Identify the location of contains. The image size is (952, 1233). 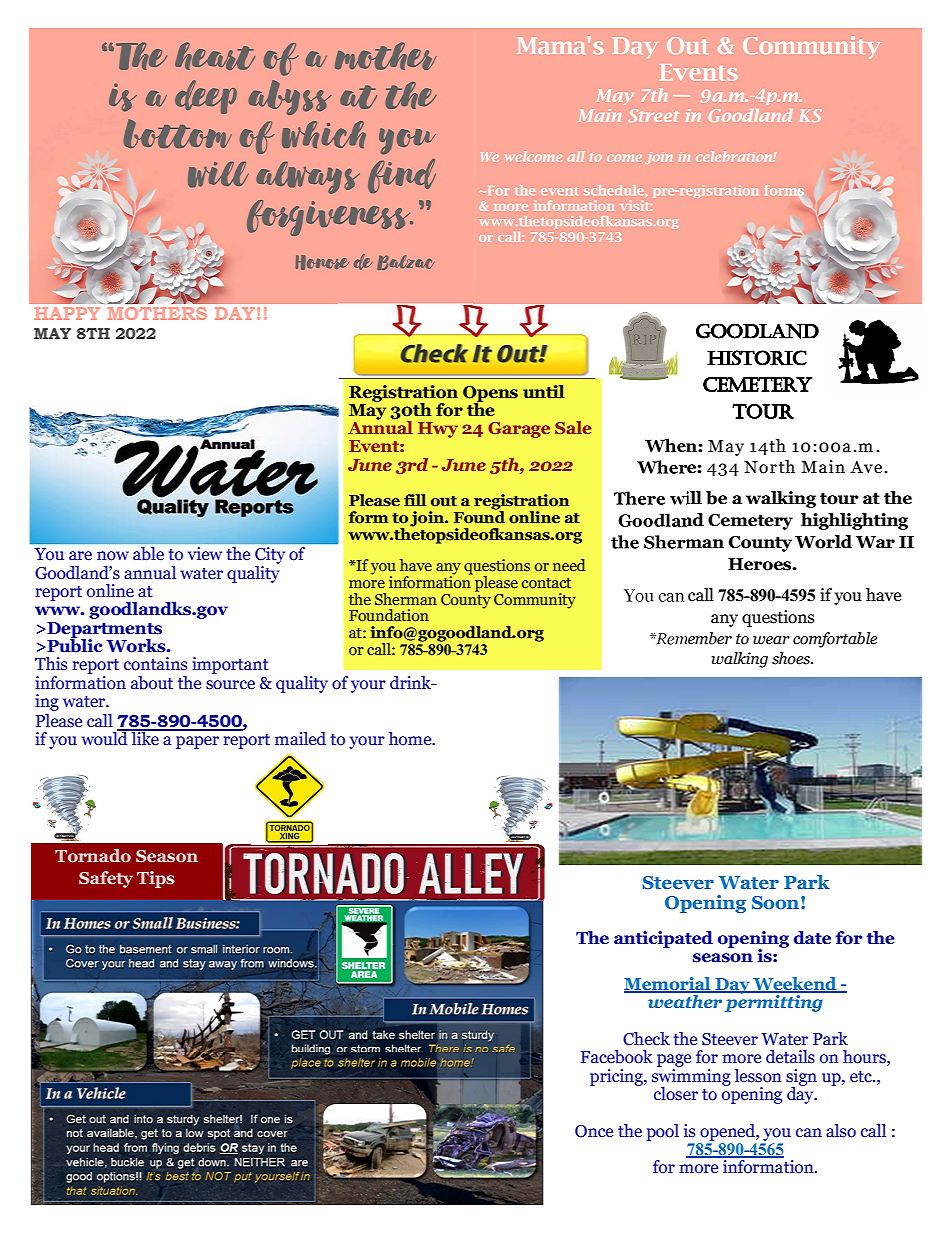
(155, 664).
